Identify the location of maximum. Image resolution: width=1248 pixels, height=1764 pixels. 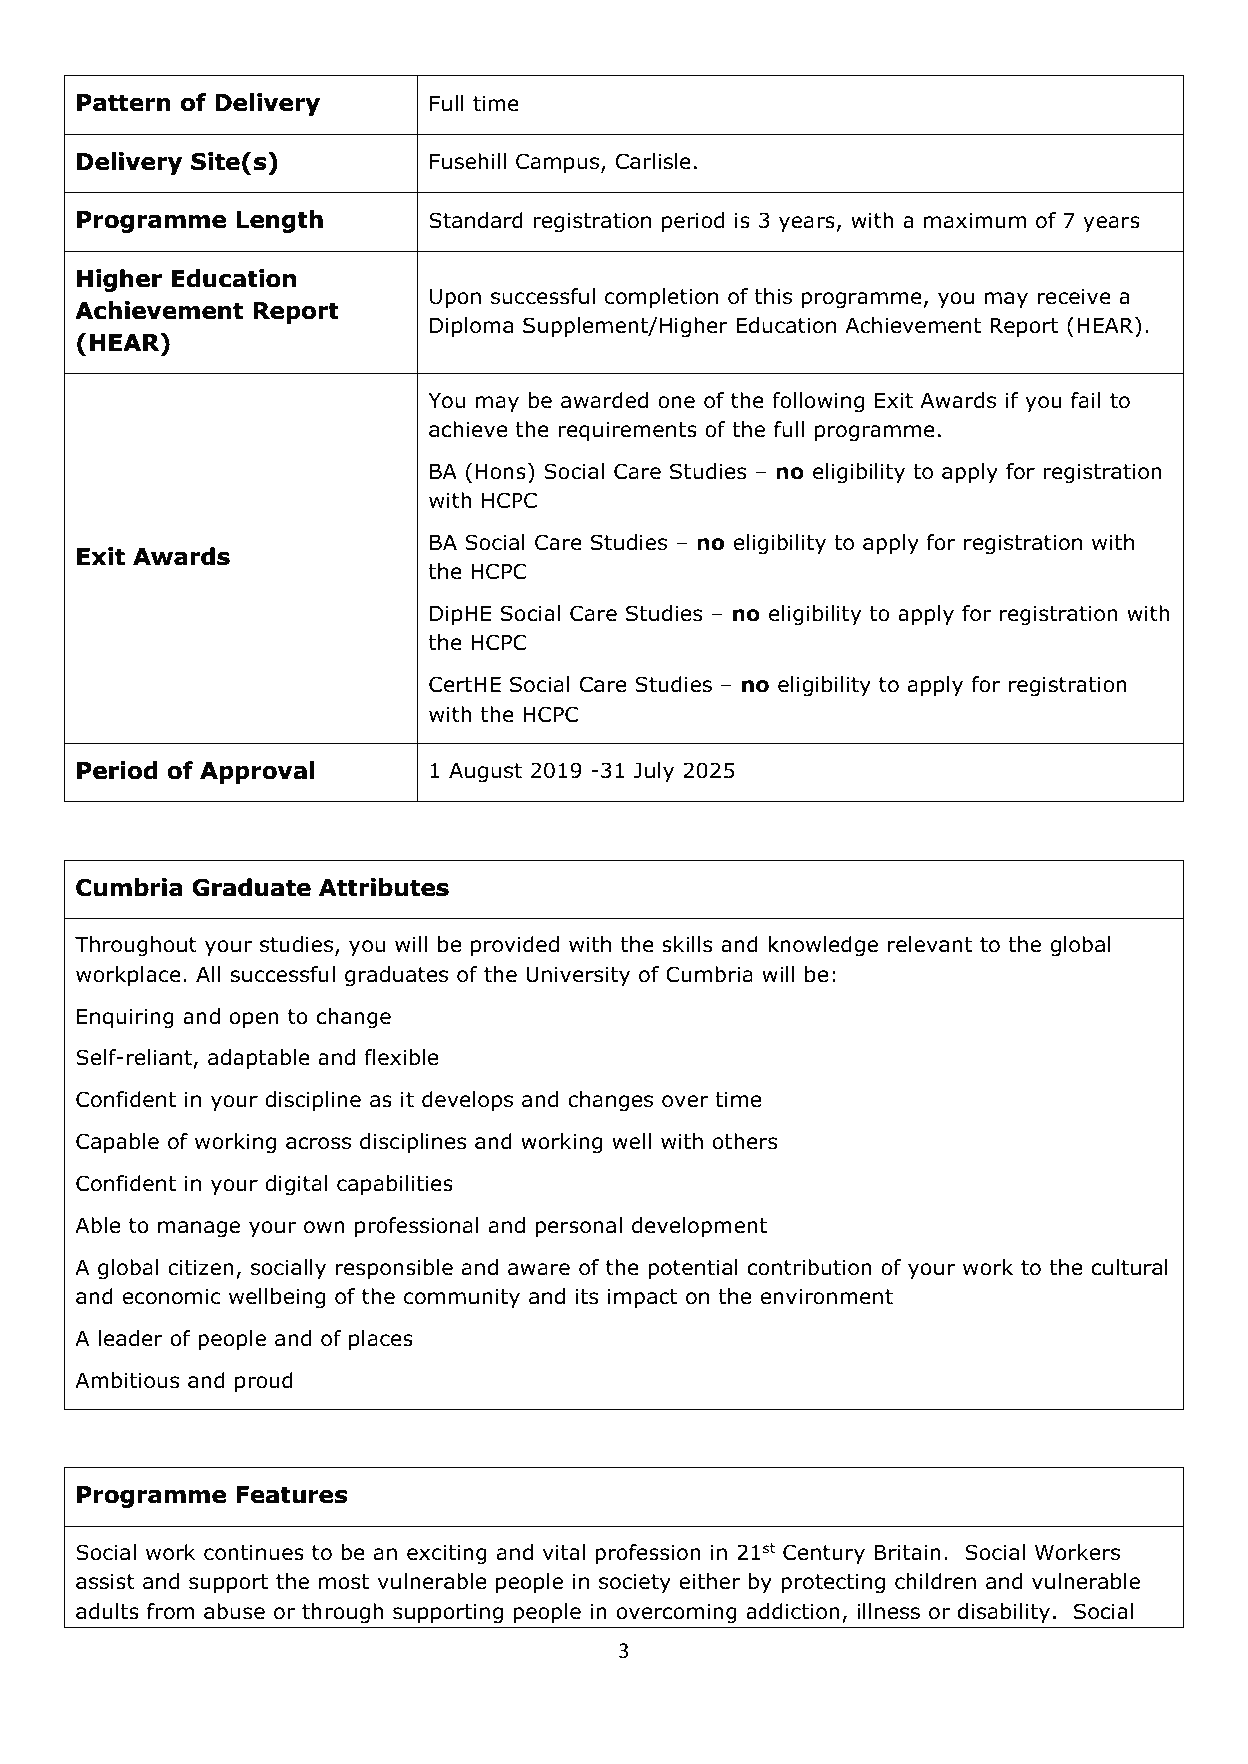
(975, 220).
